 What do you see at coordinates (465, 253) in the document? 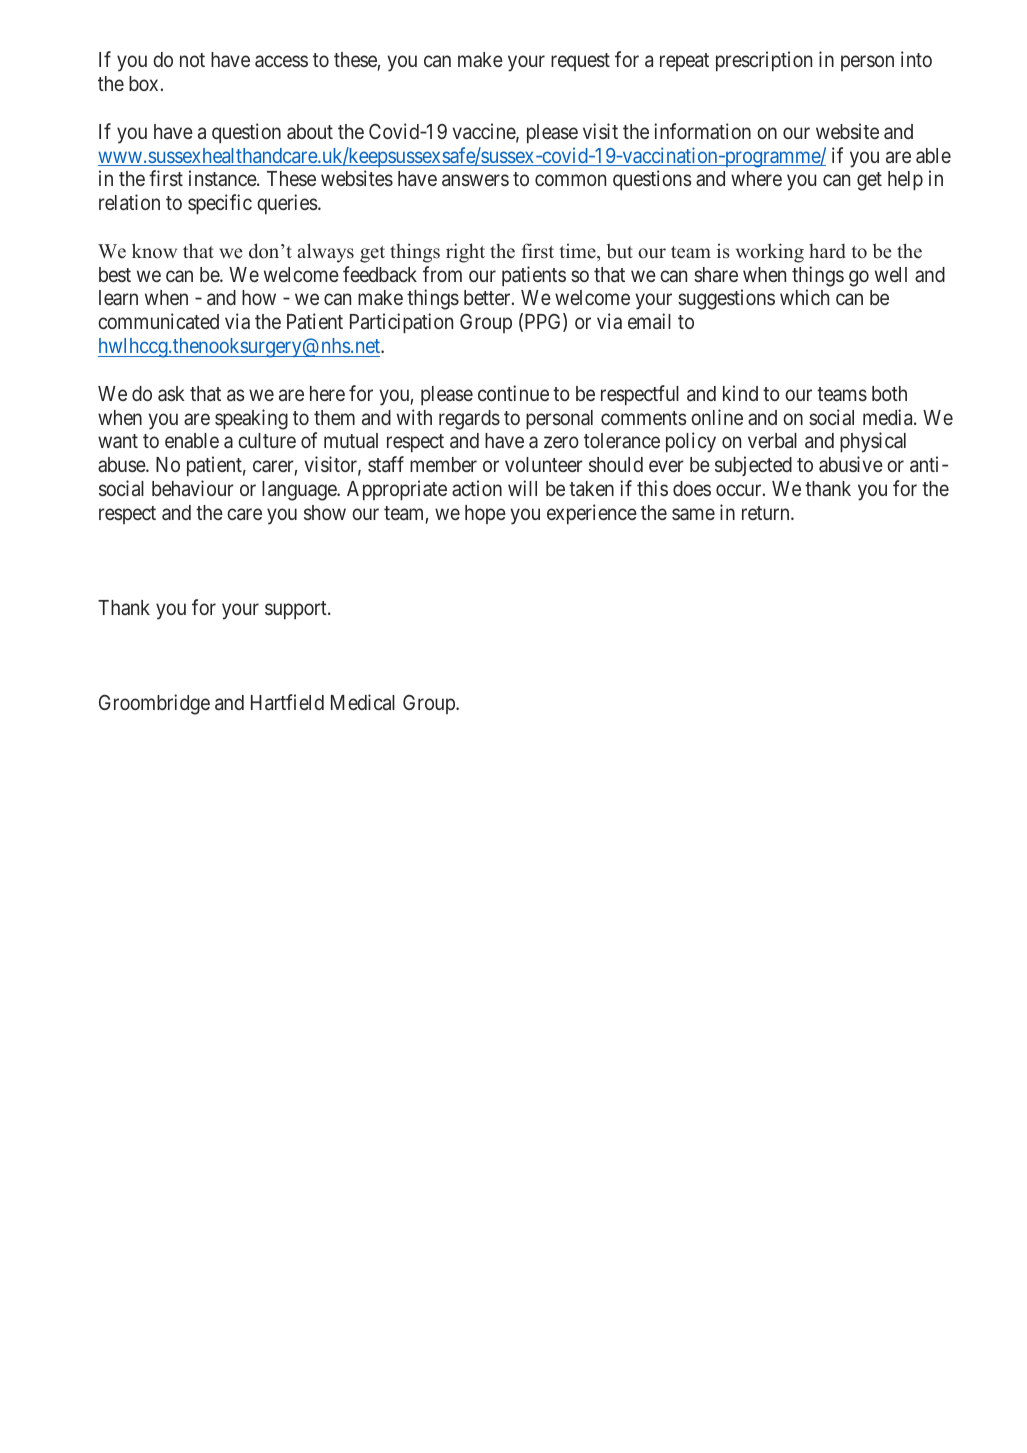
I see `right` at bounding box center [465, 253].
